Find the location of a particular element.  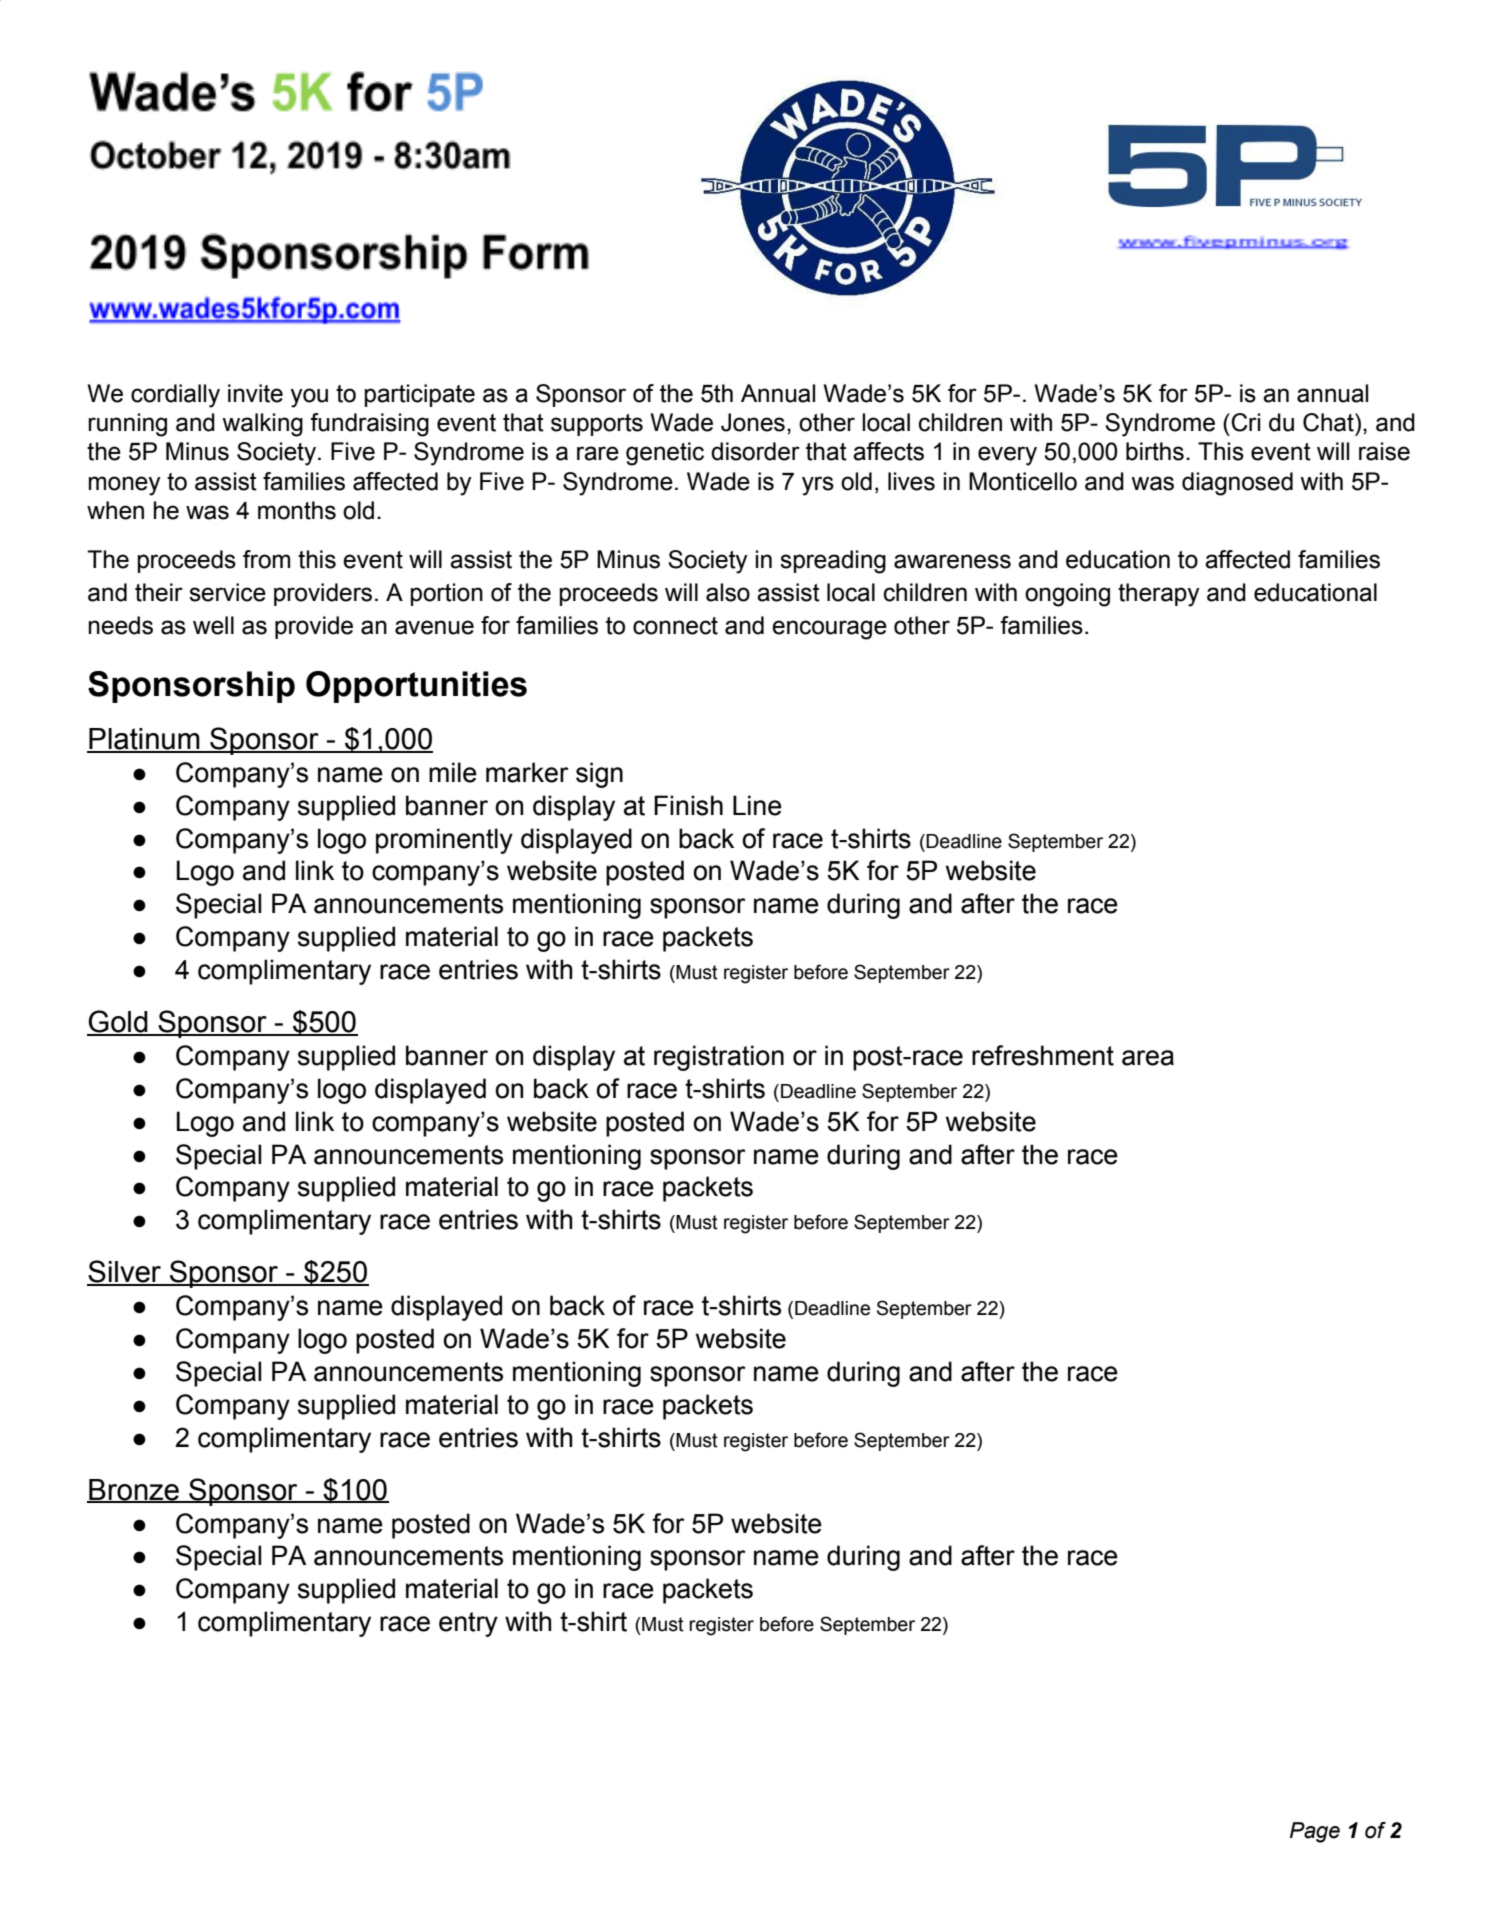

registration is located at coordinates (719, 1058).
